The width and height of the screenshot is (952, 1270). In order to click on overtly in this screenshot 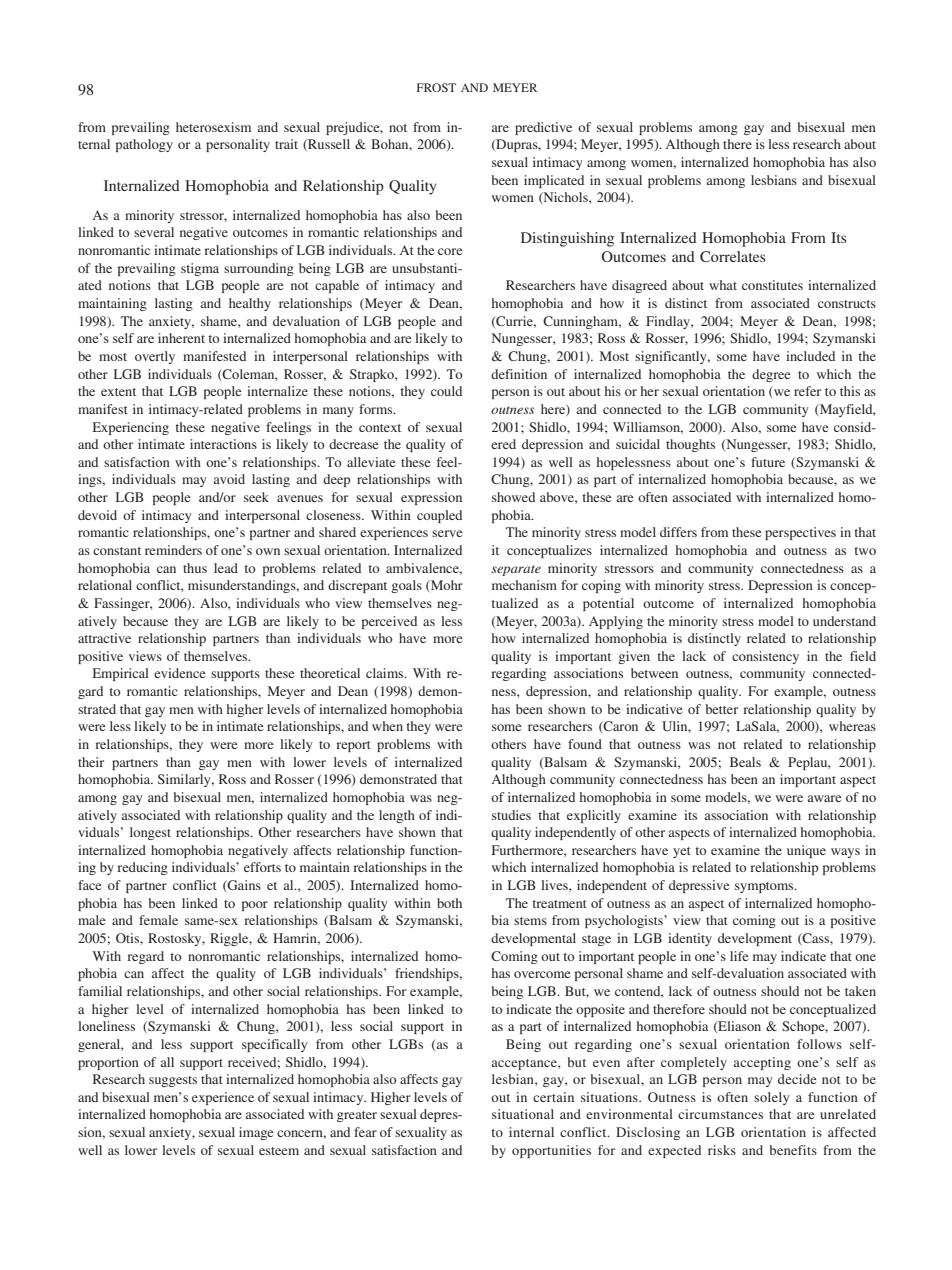, I will do `click(155, 357)`.
